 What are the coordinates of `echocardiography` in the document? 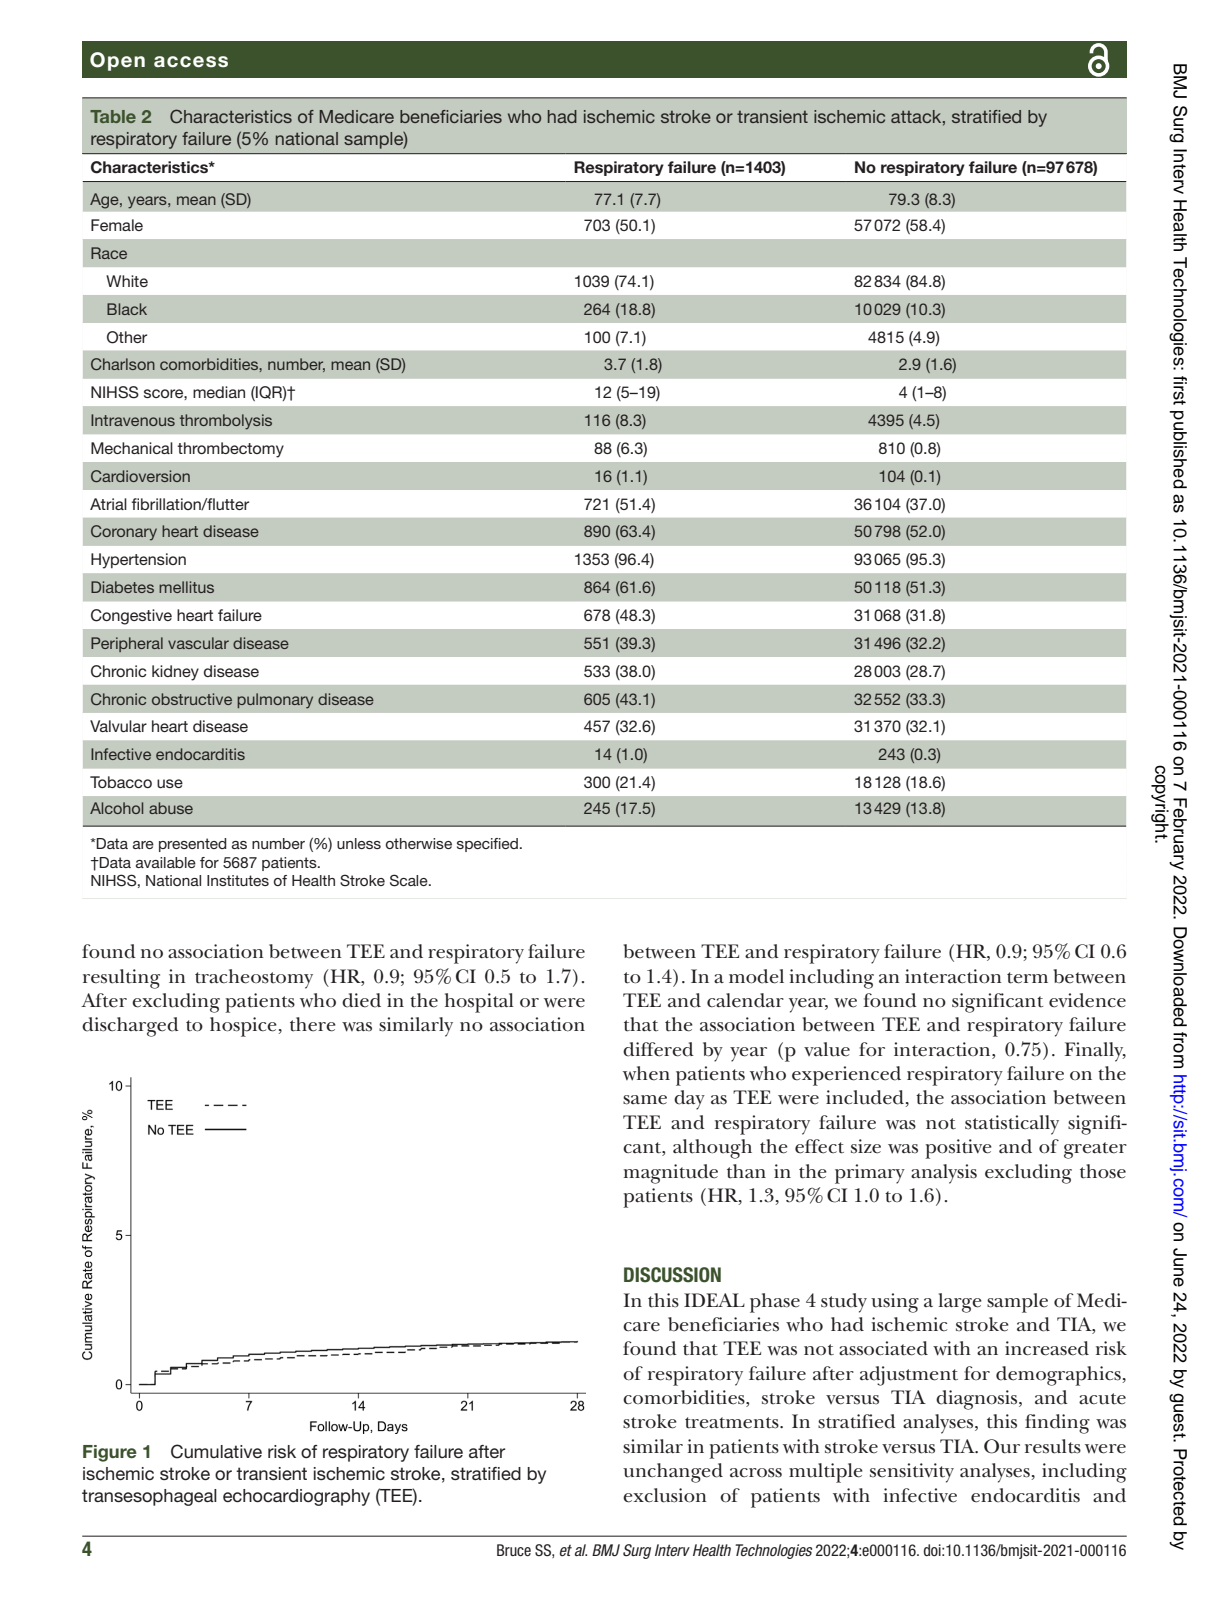 It's located at (296, 1497).
